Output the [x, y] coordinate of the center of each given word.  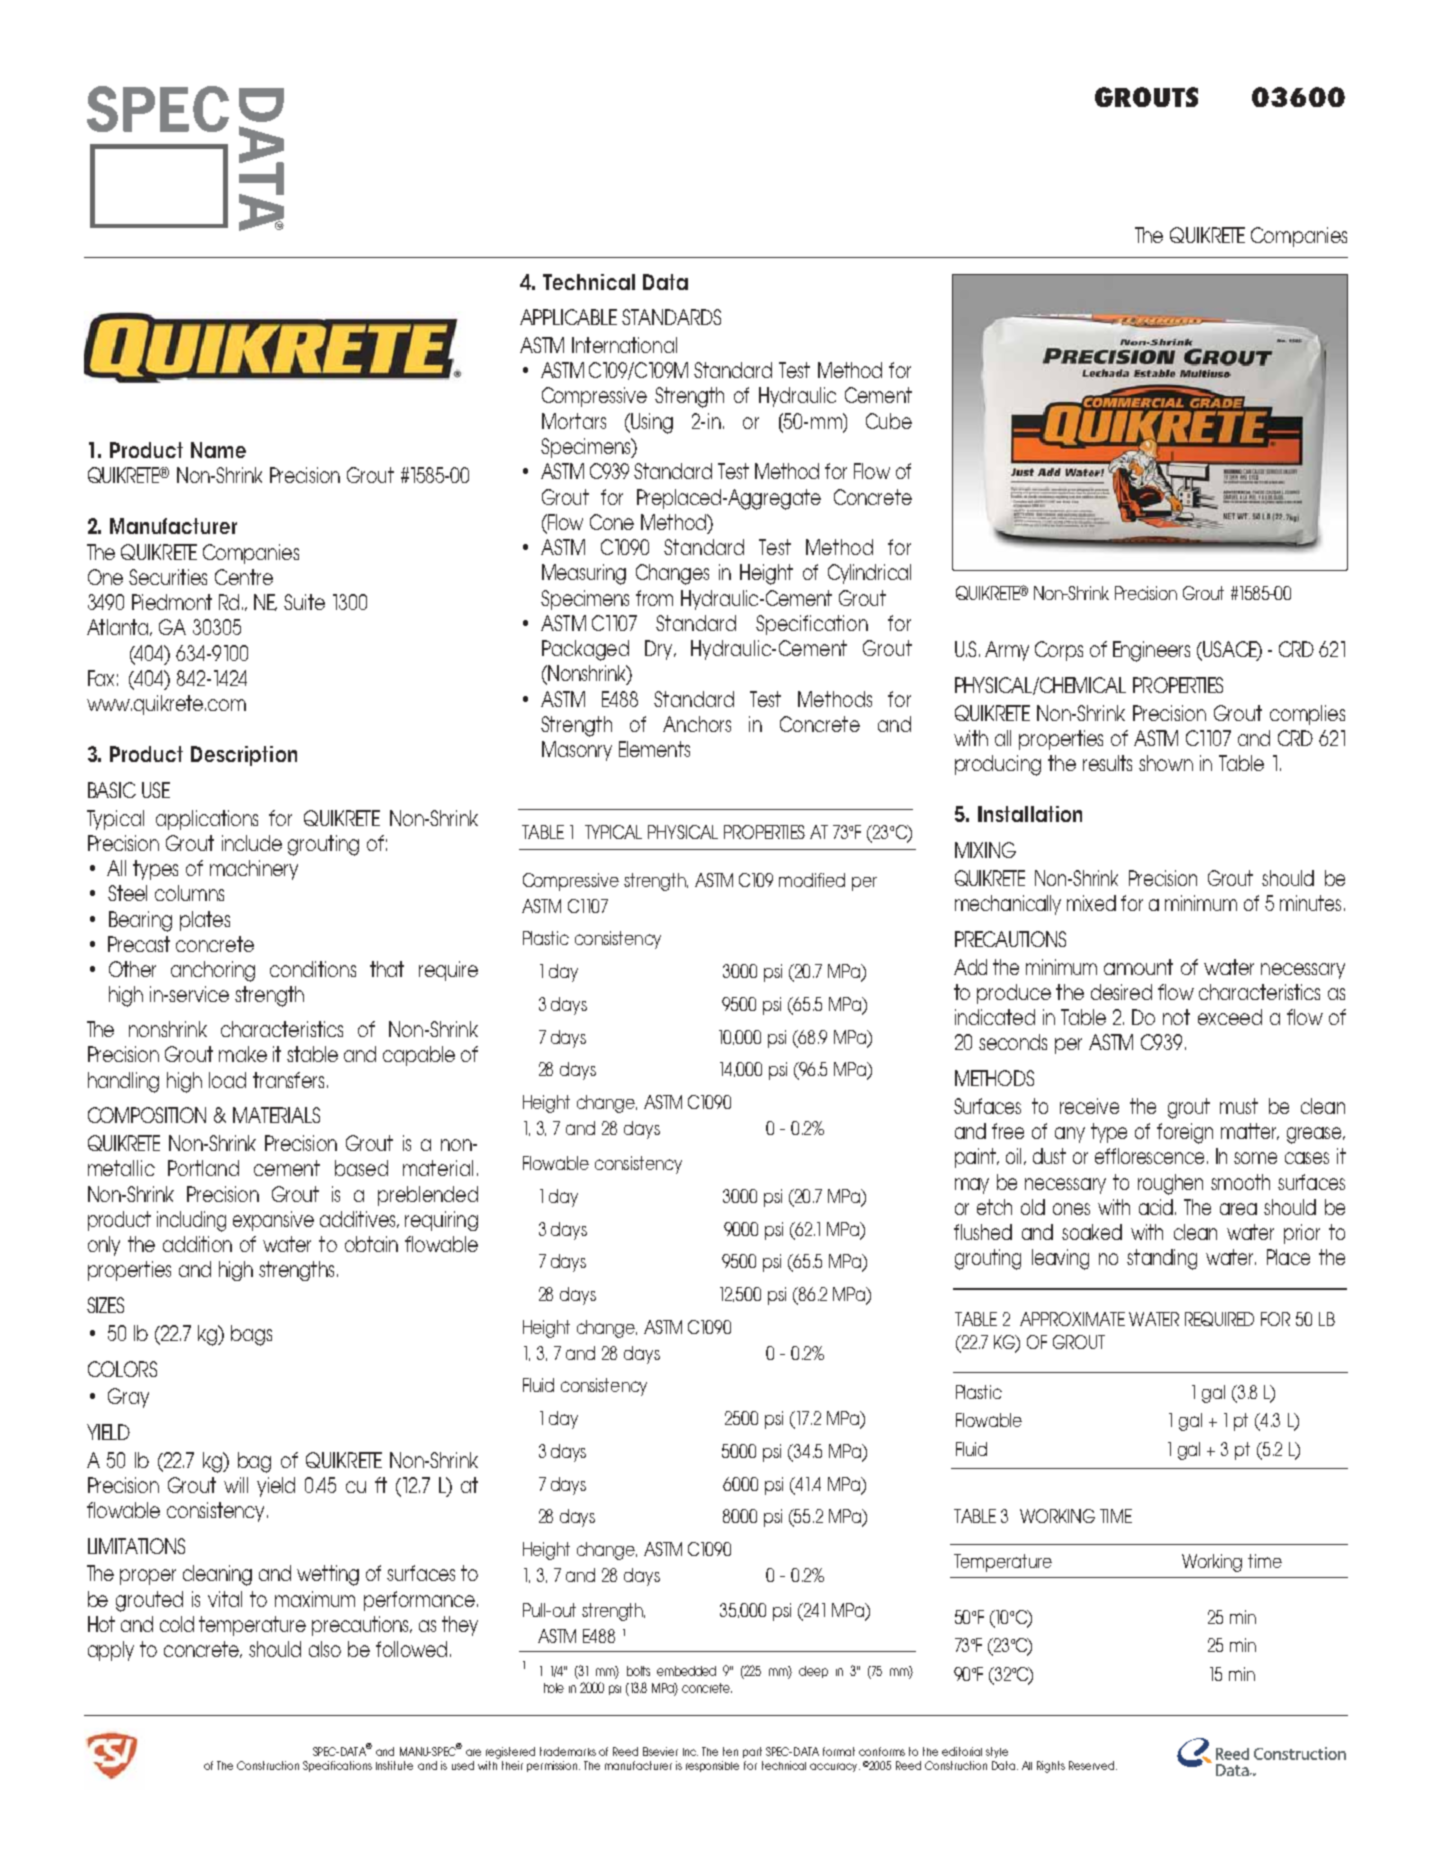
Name [218, 450]
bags [251, 1335]
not [1176, 1017]
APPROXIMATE [1072, 1319]
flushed [983, 1232]
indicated [995, 1017]
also [325, 1649]
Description [244, 756]
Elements [654, 749]
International [624, 345]
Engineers [1151, 651]
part [752, 1752]
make [243, 1054]
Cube [889, 421]
